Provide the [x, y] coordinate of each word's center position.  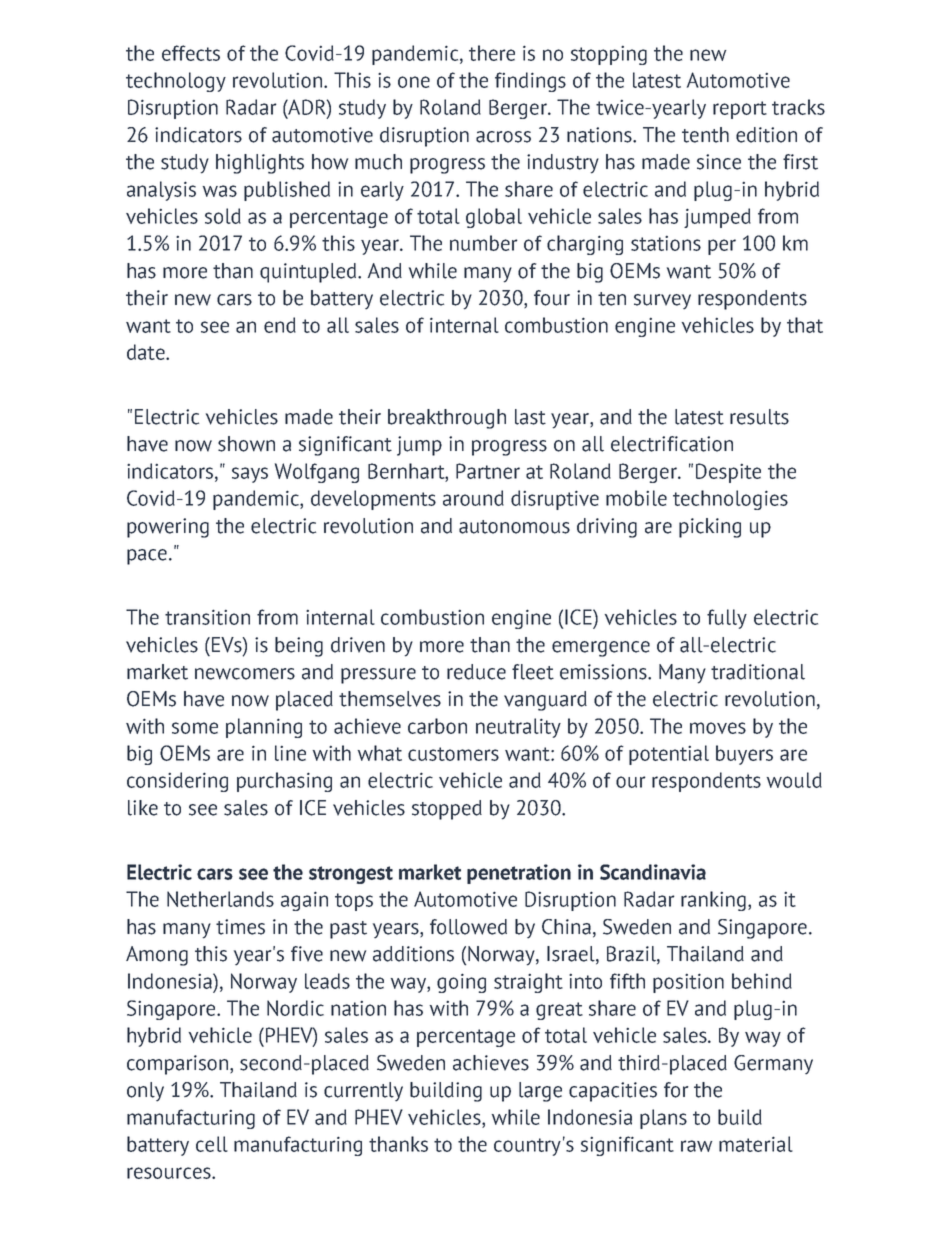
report [740, 110]
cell [212, 1144]
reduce [476, 672]
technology [176, 82]
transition [207, 617]
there [492, 53]
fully [727, 619]
